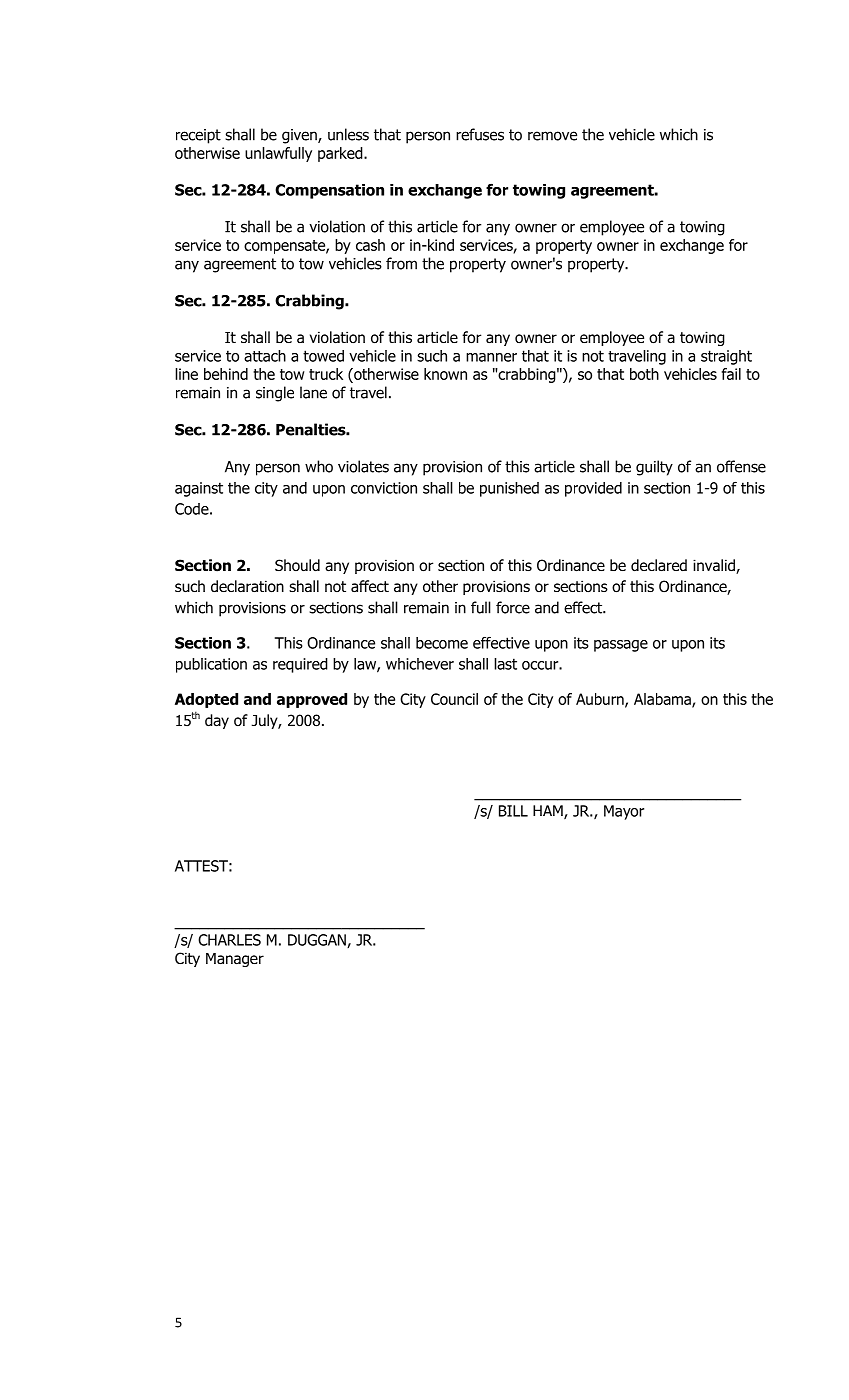  I want to click on punished, so click(509, 489).
